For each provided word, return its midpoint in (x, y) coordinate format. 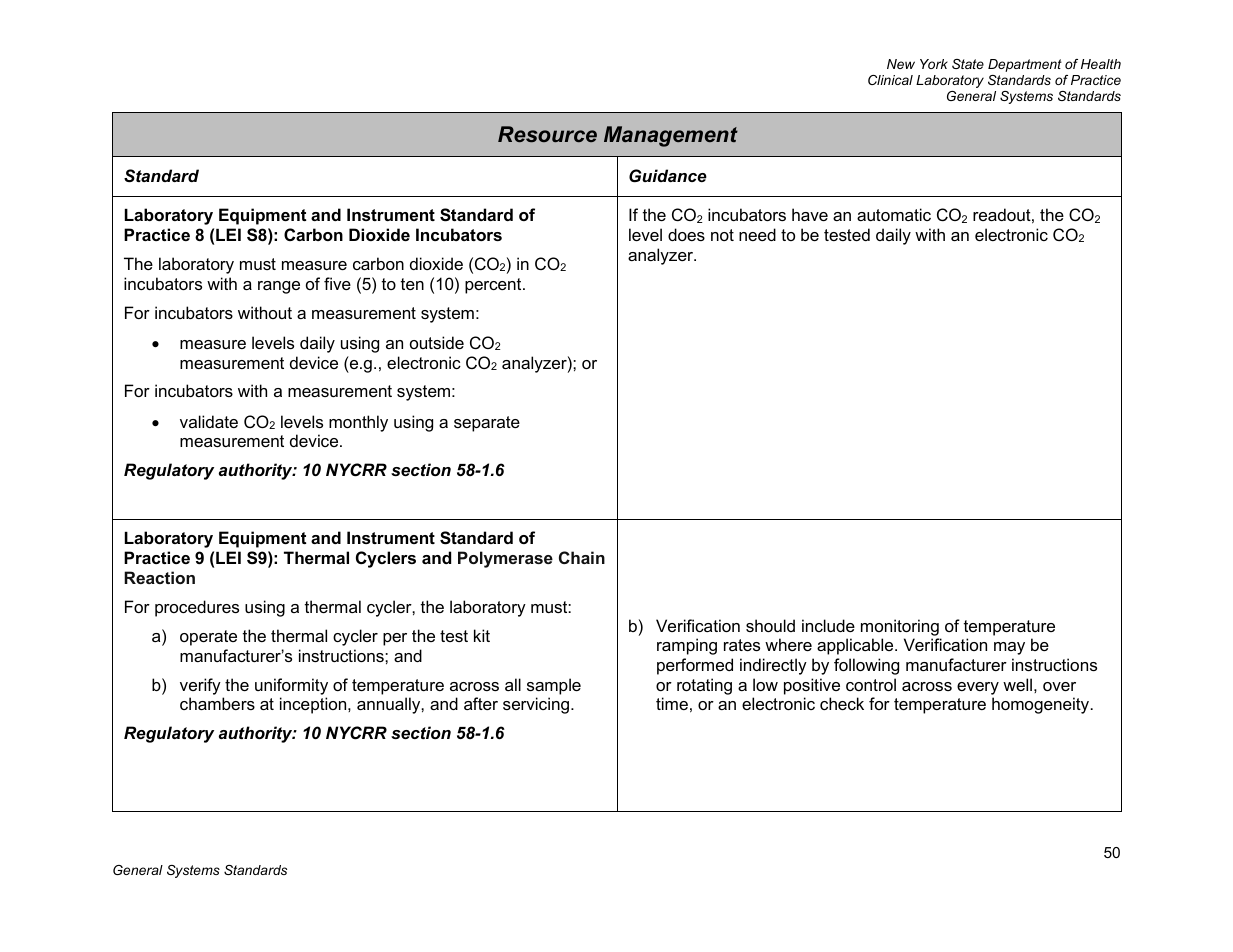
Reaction (159, 577)
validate (209, 421)
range (279, 287)
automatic (894, 214)
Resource (547, 134)
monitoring (900, 627)
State (968, 64)
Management (671, 136)
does (686, 234)
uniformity (291, 686)
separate (487, 424)
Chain (582, 557)
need (757, 234)
